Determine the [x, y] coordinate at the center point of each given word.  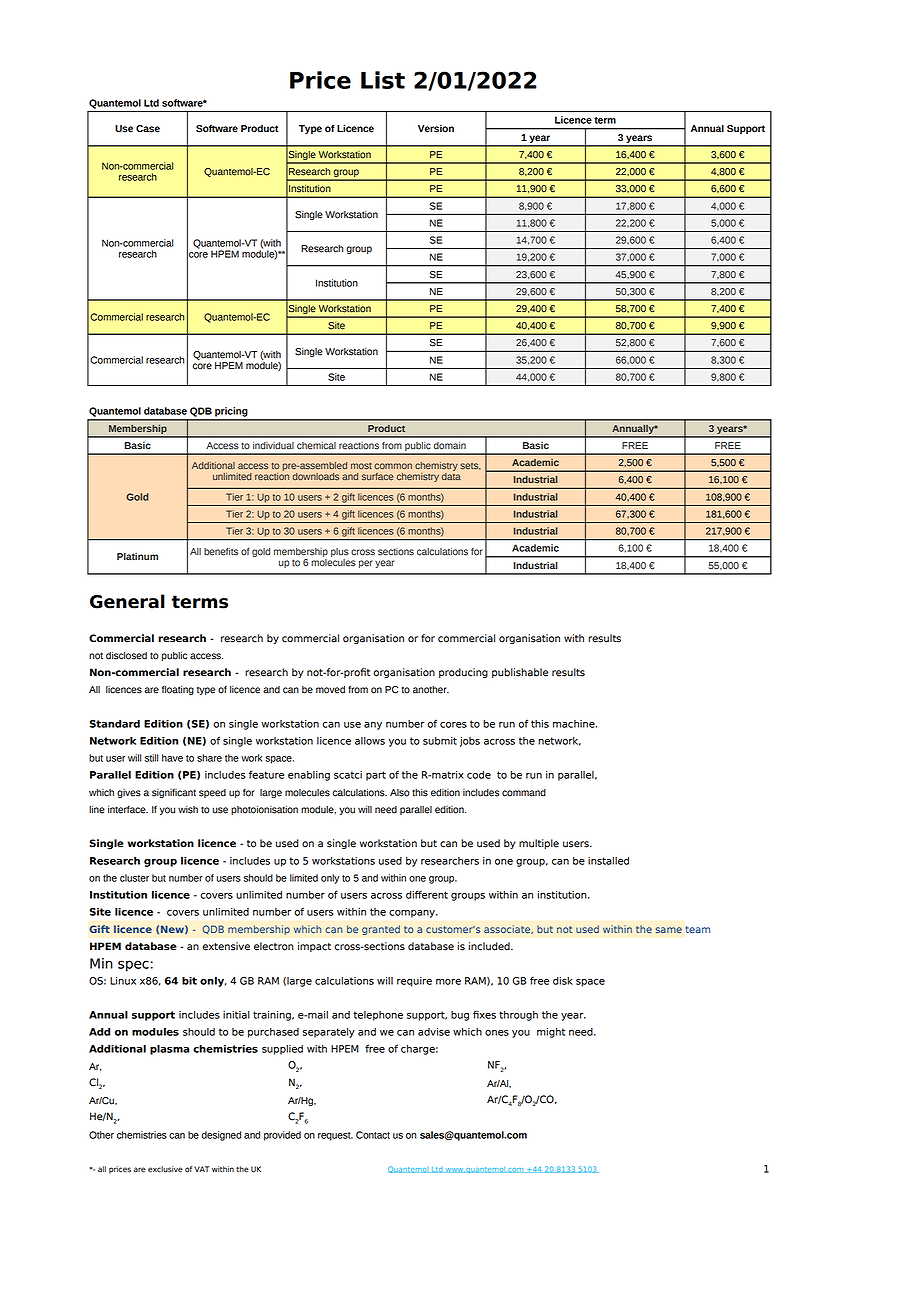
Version [436, 128]
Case [148, 129]
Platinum [137, 556]
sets [470, 466]
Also [400, 793]
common [393, 466]
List [383, 80]
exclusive [165, 1169]
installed [608, 861]
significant [174, 793]
